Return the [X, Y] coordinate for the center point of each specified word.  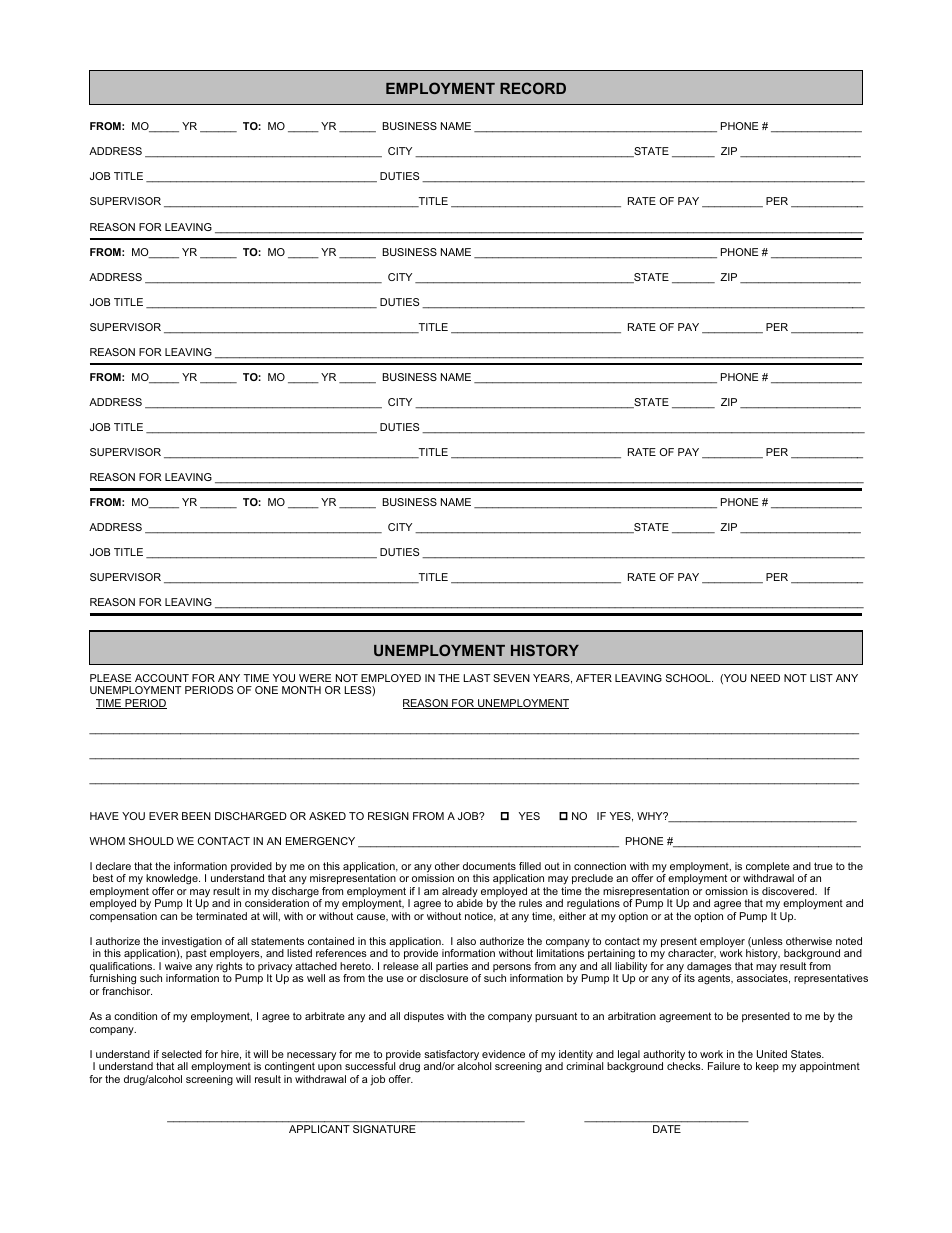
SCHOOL [689, 678]
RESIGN [388, 816]
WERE [315, 678]
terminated [221, 916]
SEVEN [511, 678]
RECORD [533, 88]
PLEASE [110, 678]
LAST [477, 678]
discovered [789, 891]
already [460, 893]
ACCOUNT [162, 678]
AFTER [594, 678]
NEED [765, 678]
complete [768, 868]
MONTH [301, 690]
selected [182, 1054]
